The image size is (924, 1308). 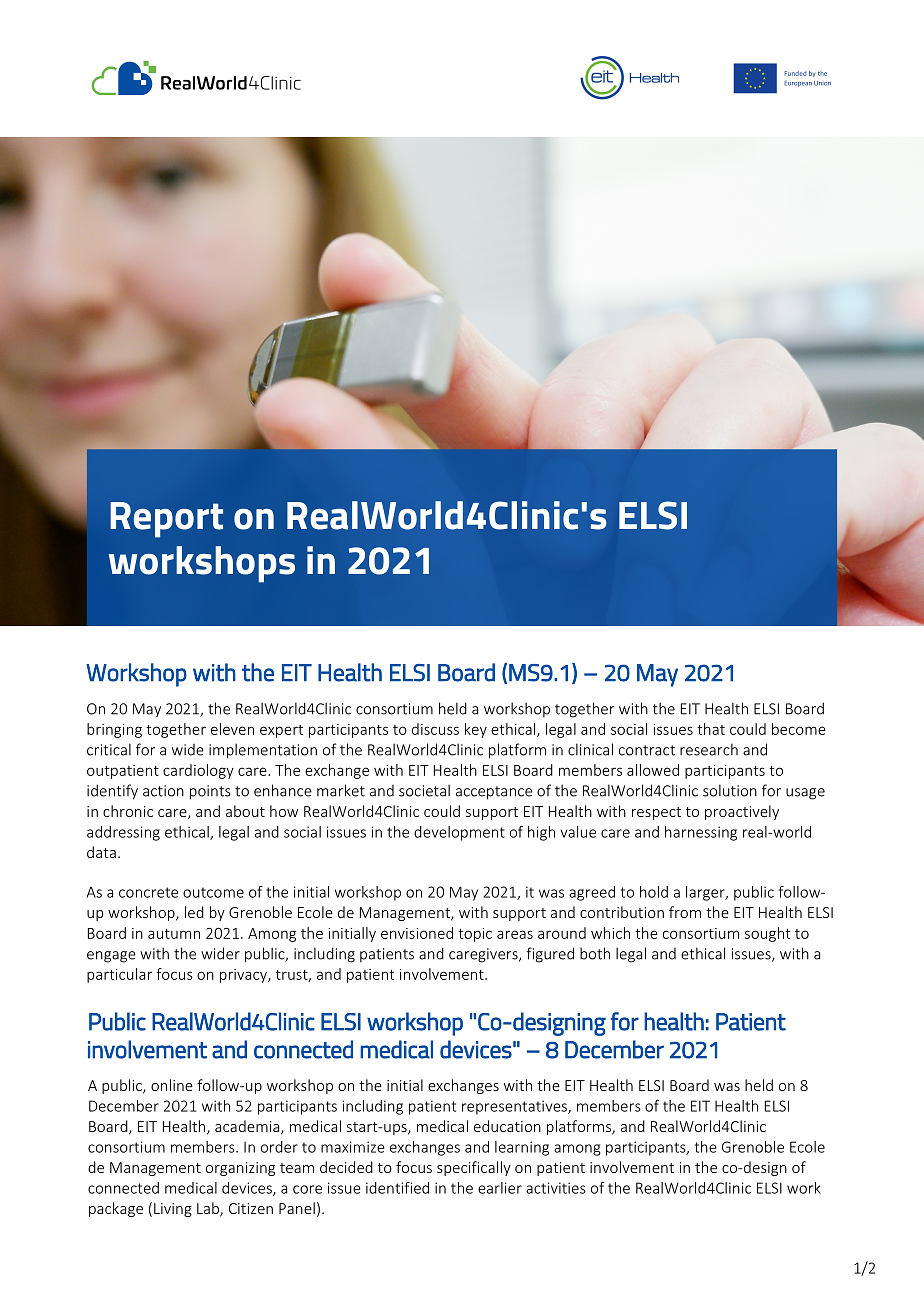 What do you see at coordinates (435, 729) in the image?
I see `discuss` at bounding box center [435, 729].
